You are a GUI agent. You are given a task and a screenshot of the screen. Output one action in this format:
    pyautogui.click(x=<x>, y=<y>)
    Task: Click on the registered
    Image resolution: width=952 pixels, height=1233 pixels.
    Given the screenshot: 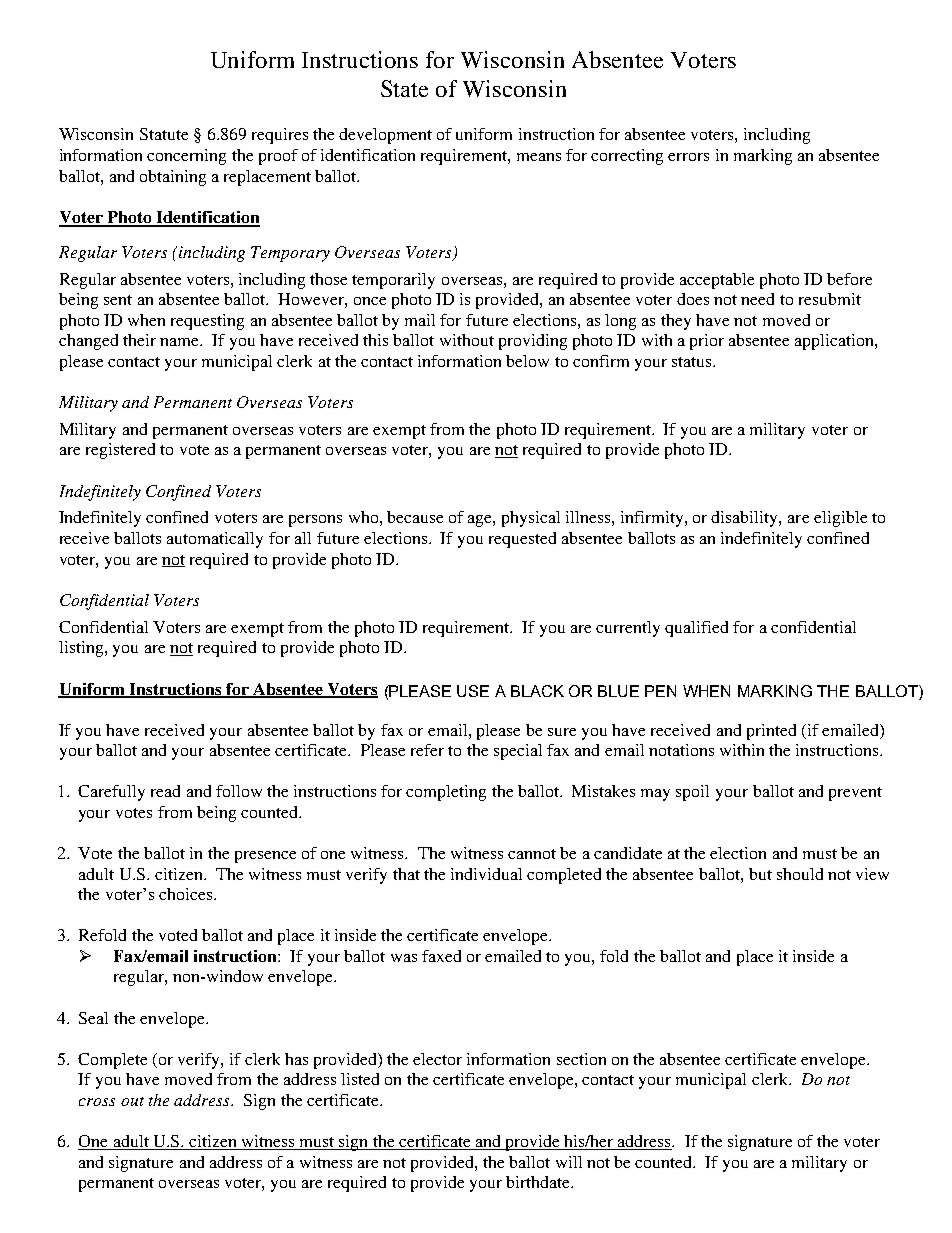 What is the action you would take?
    pyautogui.click(x=120, y=451)
